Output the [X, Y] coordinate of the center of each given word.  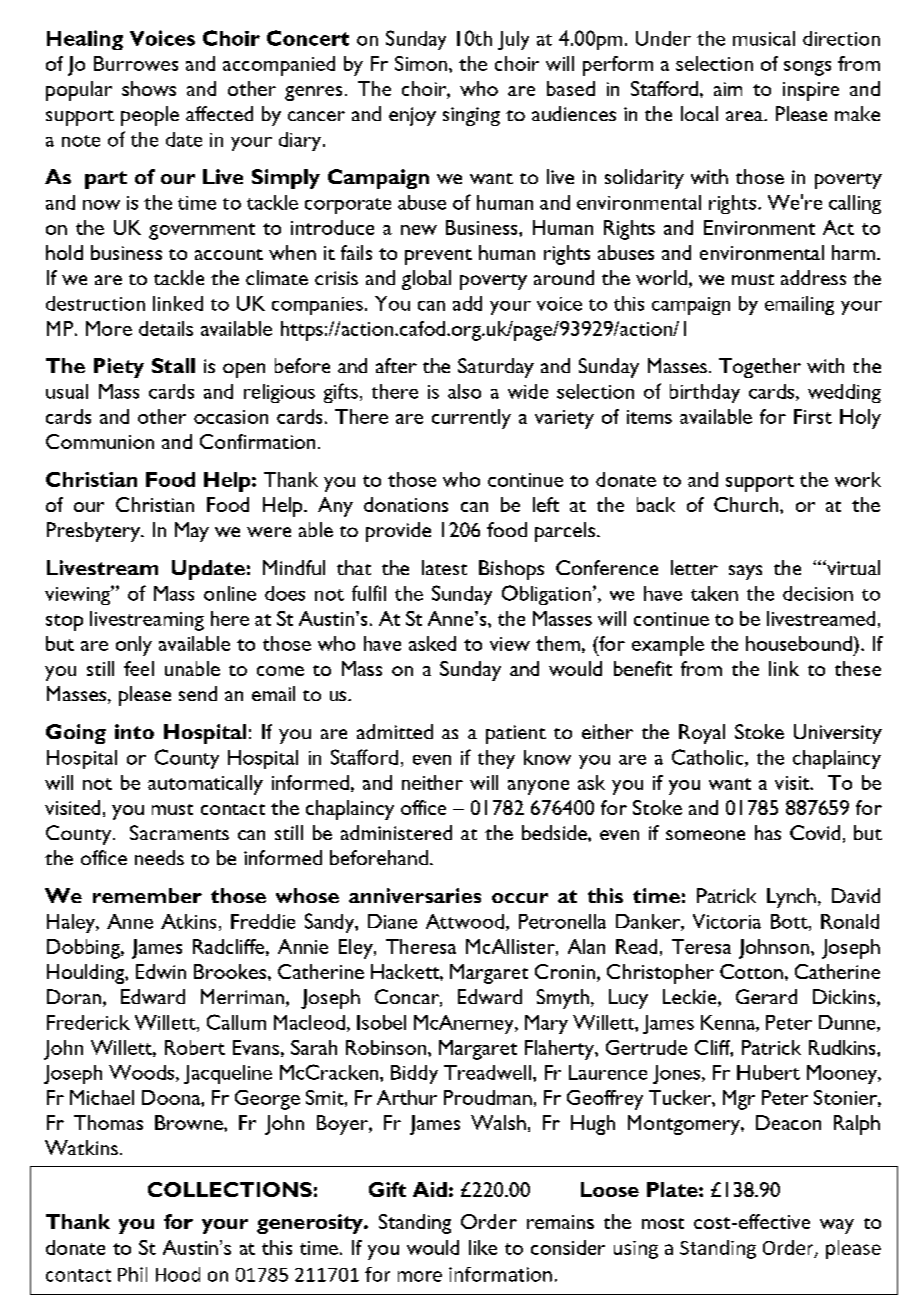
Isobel [381, 1022]
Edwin [161, 971]
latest [444, 567]
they [496, 759]
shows [149, 88]
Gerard [766, 996]
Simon [421, 63]
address [813, 277]
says [745, 572]
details [166, 328]
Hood [178, 1274]
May [192, 532]
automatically [205, 785]
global [426, 280]
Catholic [709, 758]
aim [728, 89]
